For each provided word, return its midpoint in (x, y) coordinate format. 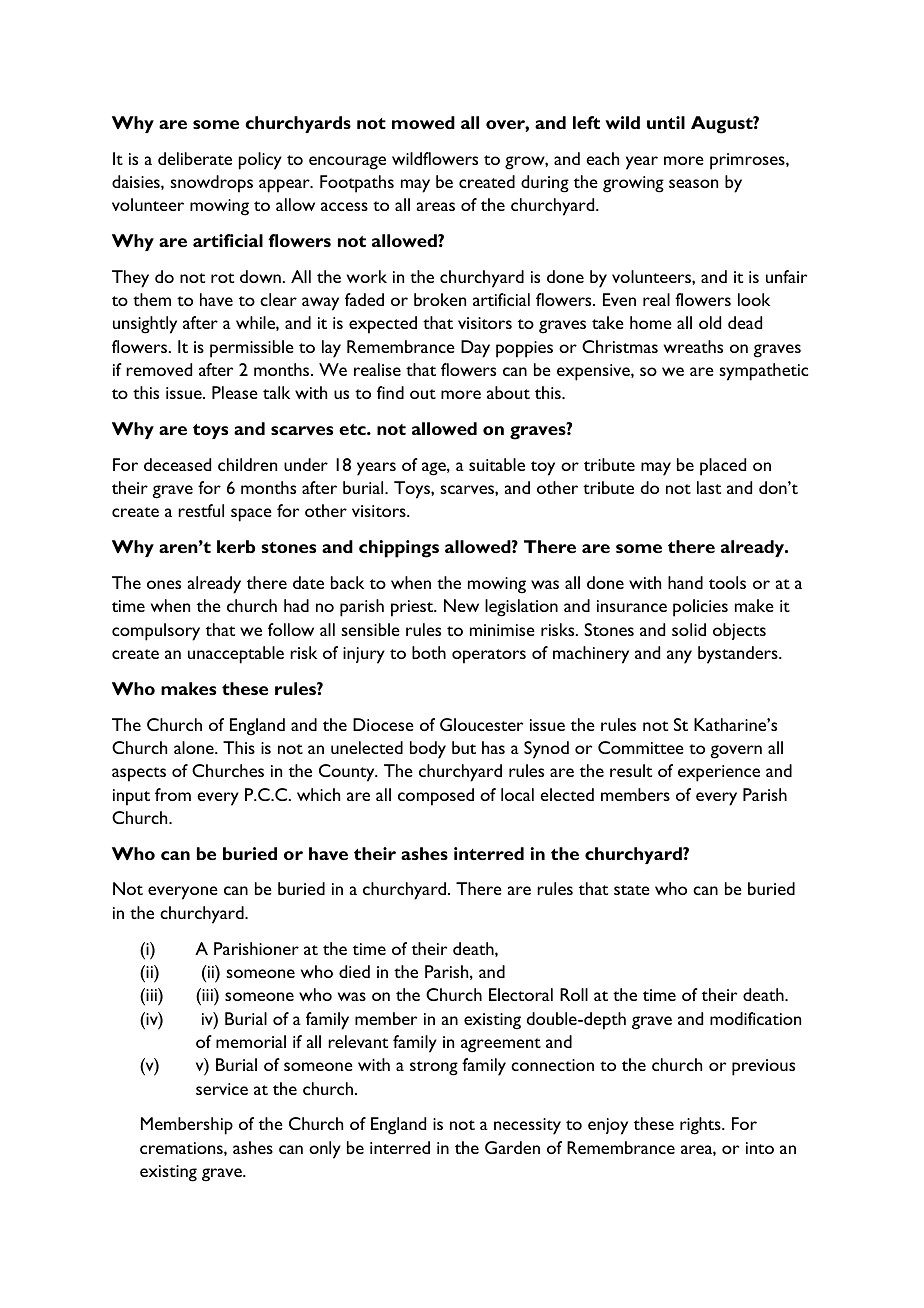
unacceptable (236, 655)
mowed (423, 122)
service (222, 1089)
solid (689, 629)
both (429, 652)
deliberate (195, 158)
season (693, 183)
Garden (512, 1147)
